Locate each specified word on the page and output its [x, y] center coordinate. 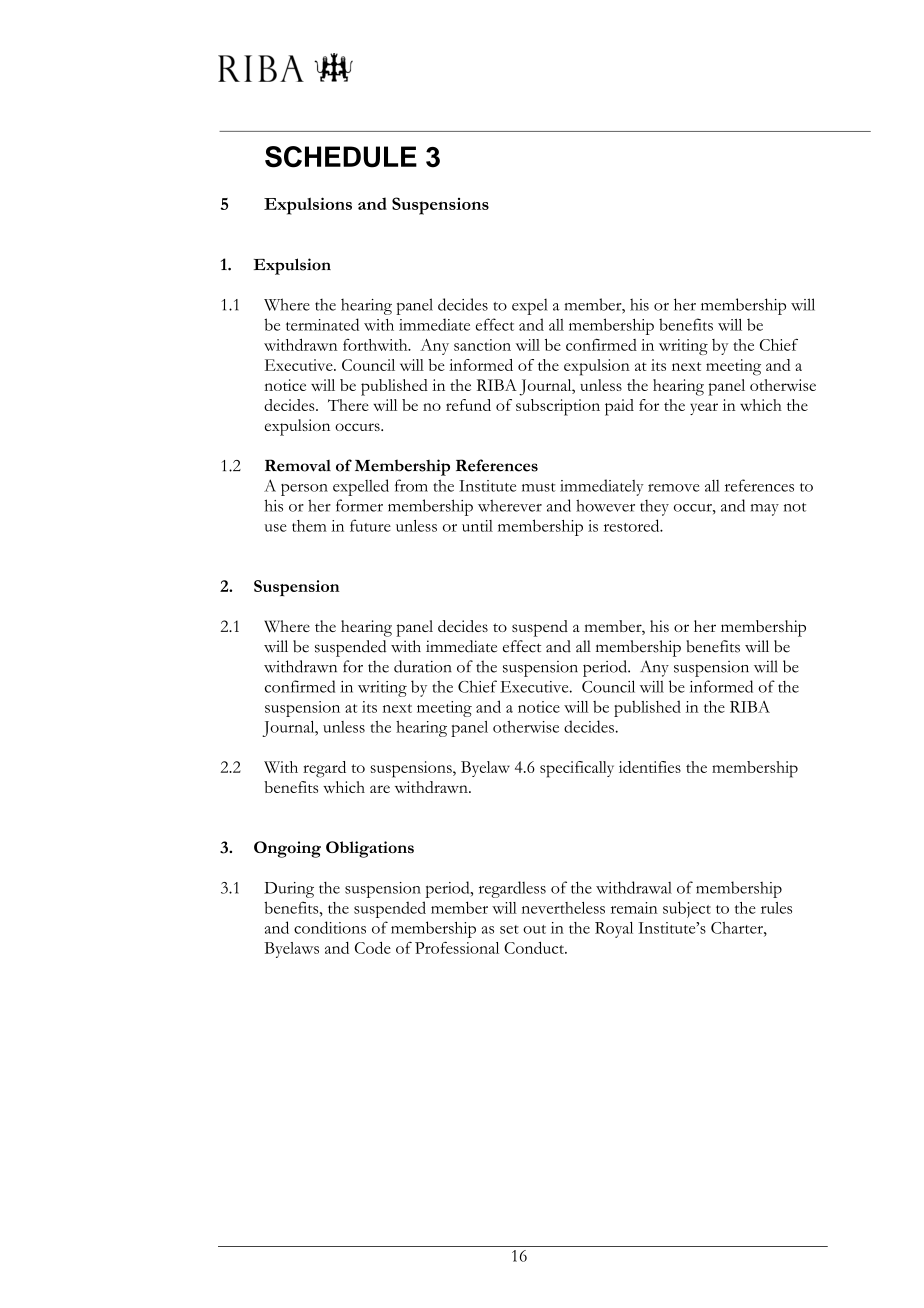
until [477, 526]
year [704, 409]
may [765, 510]
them [309, 526]
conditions [330, 927]
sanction [482, 345]
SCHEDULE [341, 157]
